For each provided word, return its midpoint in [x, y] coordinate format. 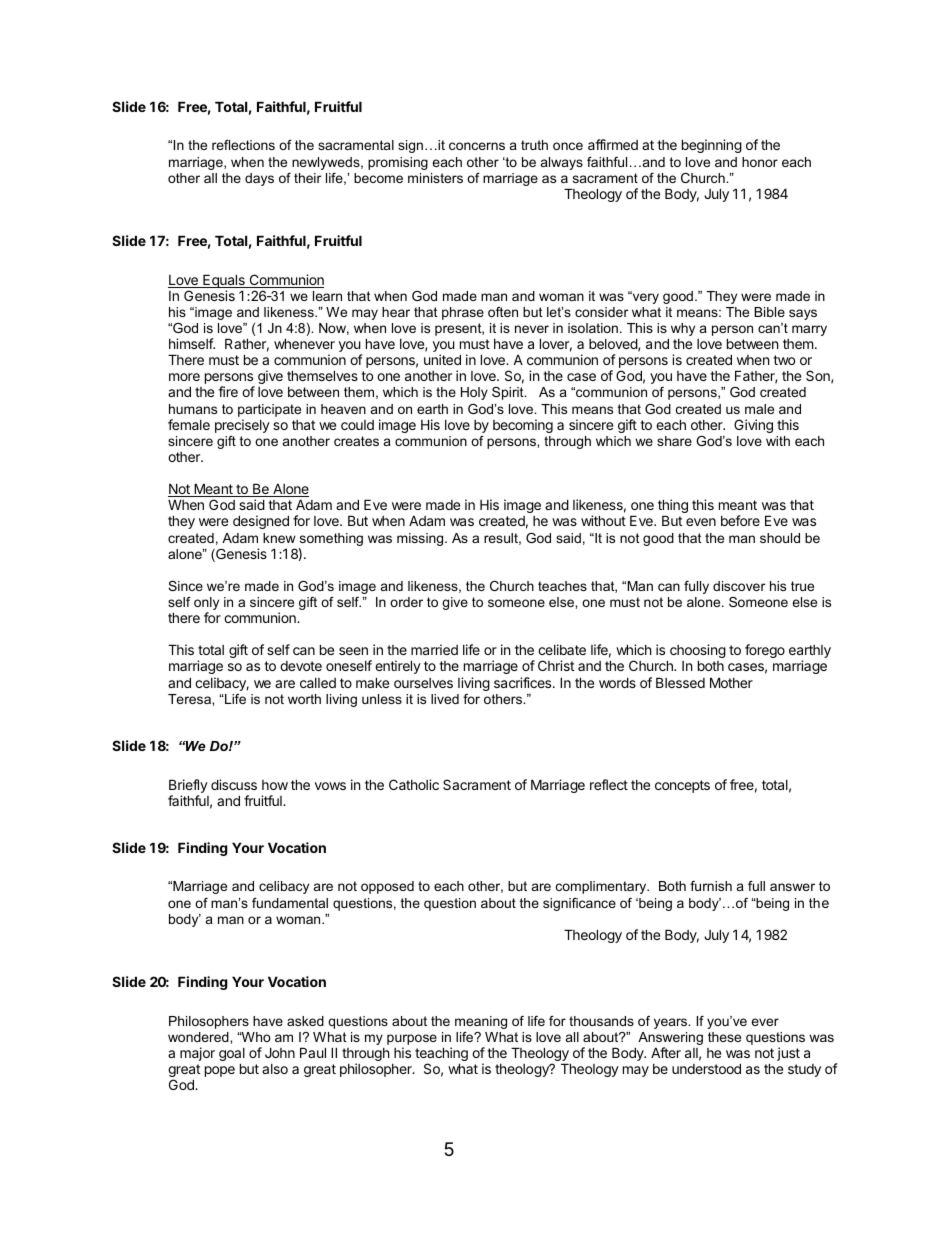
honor [760, 162]
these [724, 1037]
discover [739, 586]
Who [255, 1037]
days [259, 179]
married [434, 649]
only [206, 605]
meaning [481, 1022]
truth [534, 145]
